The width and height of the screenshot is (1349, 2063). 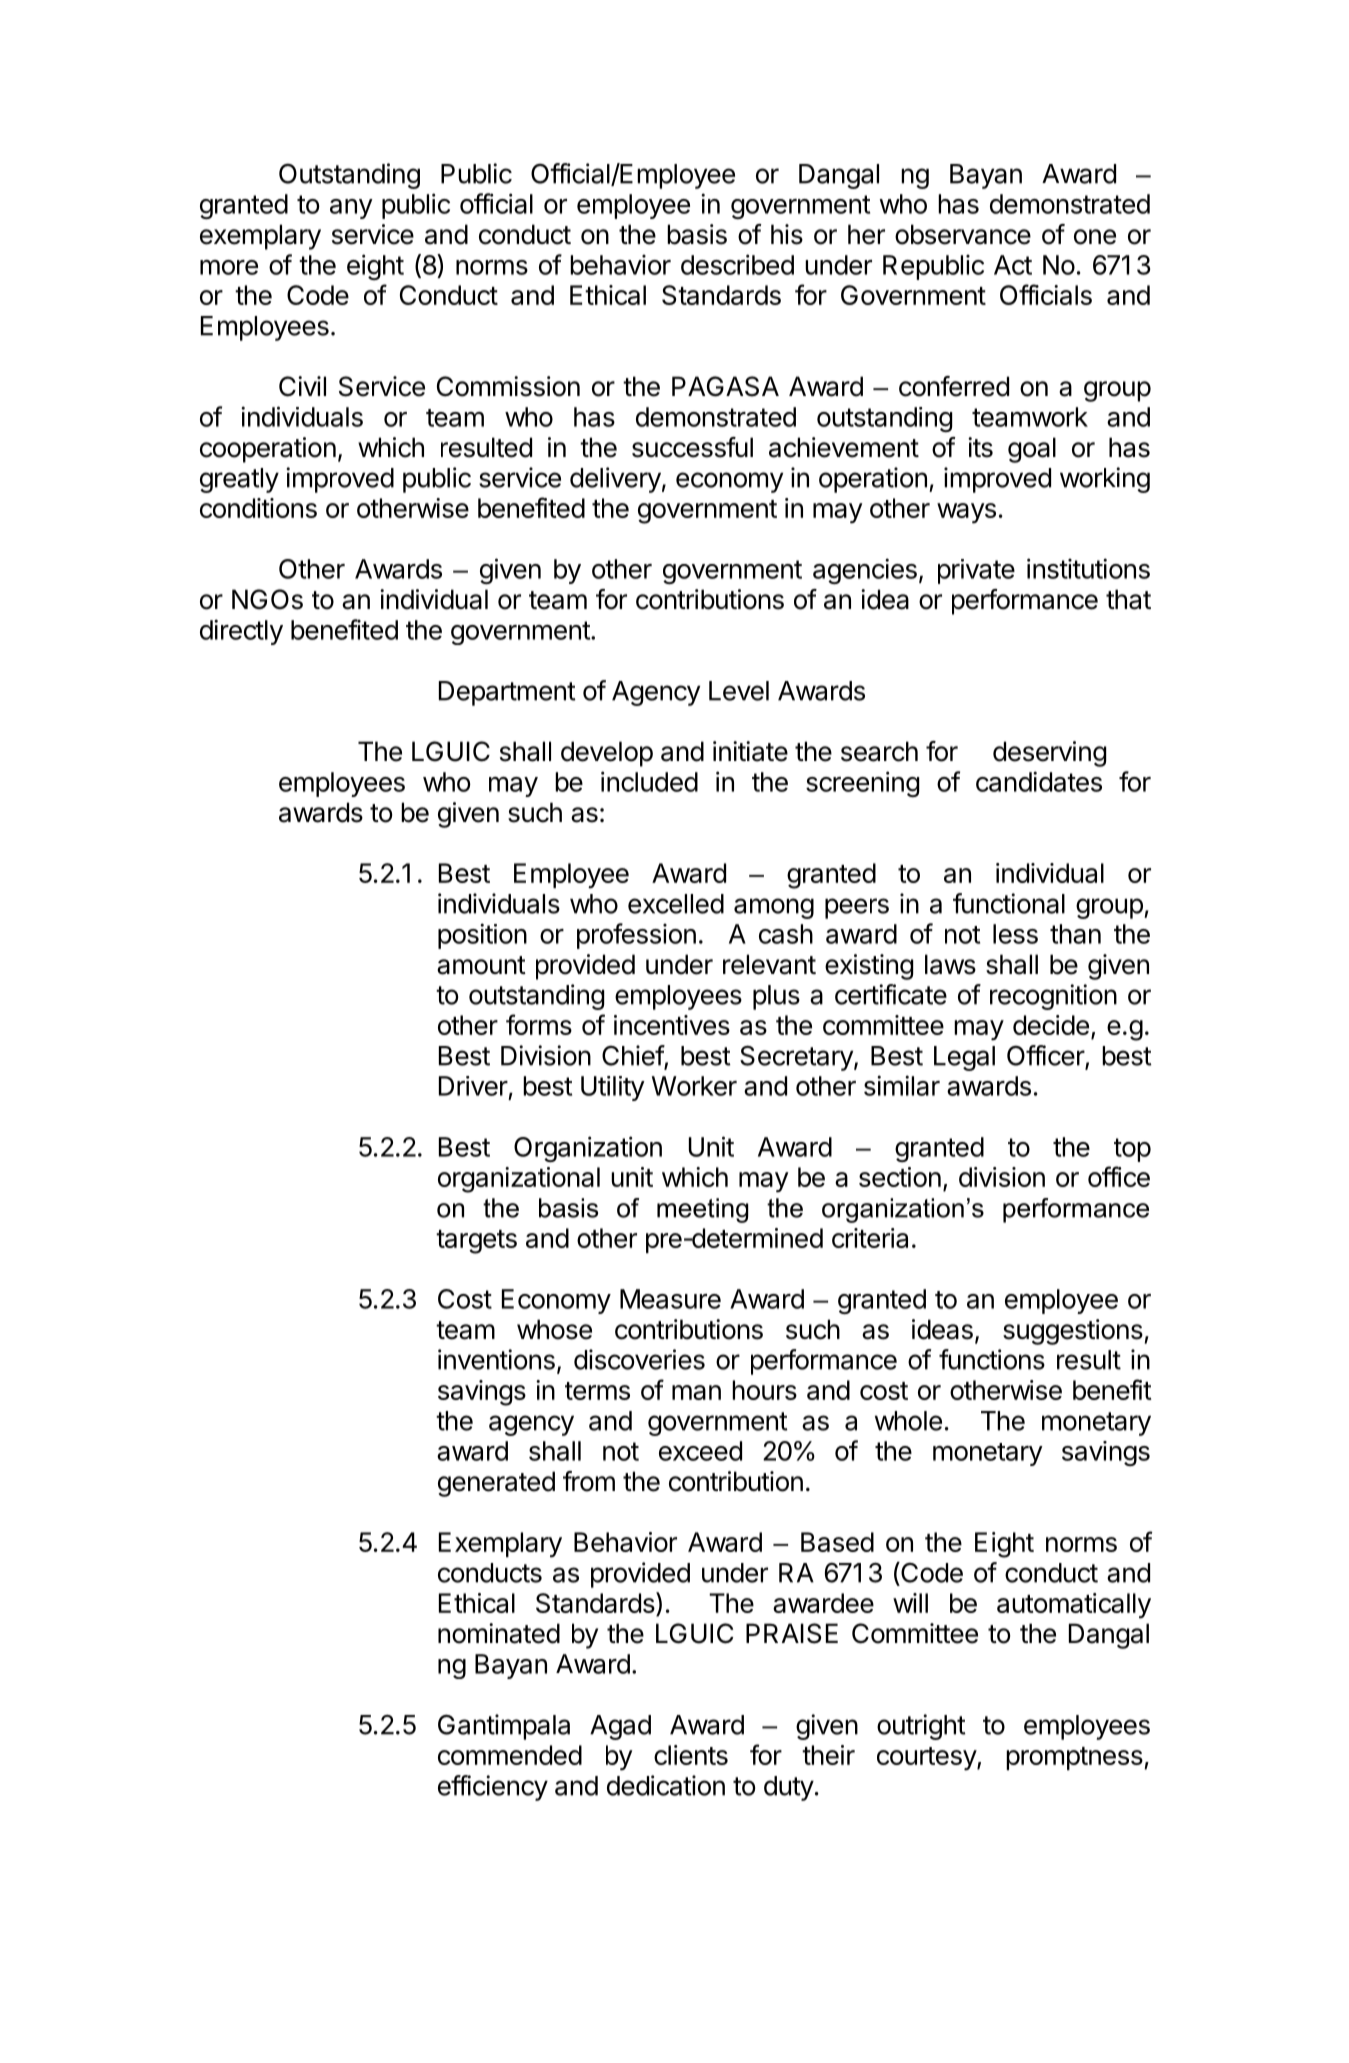 What do you see at coordinates (493, 1788) in the screenshot?
I see `efficiency` at bounding box center [493, 1788].
